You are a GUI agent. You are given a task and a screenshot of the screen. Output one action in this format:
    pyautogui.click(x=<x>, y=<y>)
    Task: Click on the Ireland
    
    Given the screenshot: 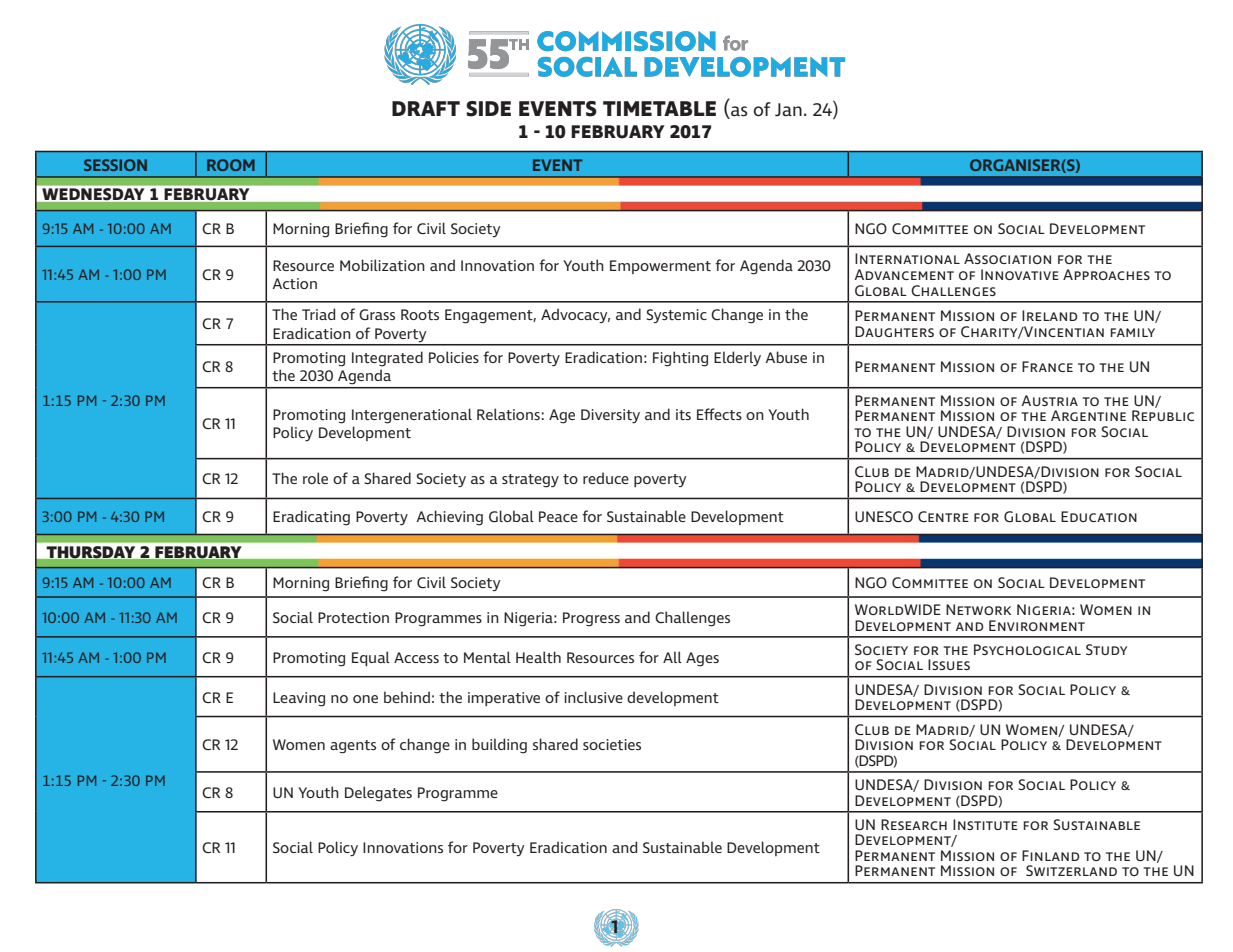 What is the action you would take?
    pyautogui.click(x=1050, y=315)
